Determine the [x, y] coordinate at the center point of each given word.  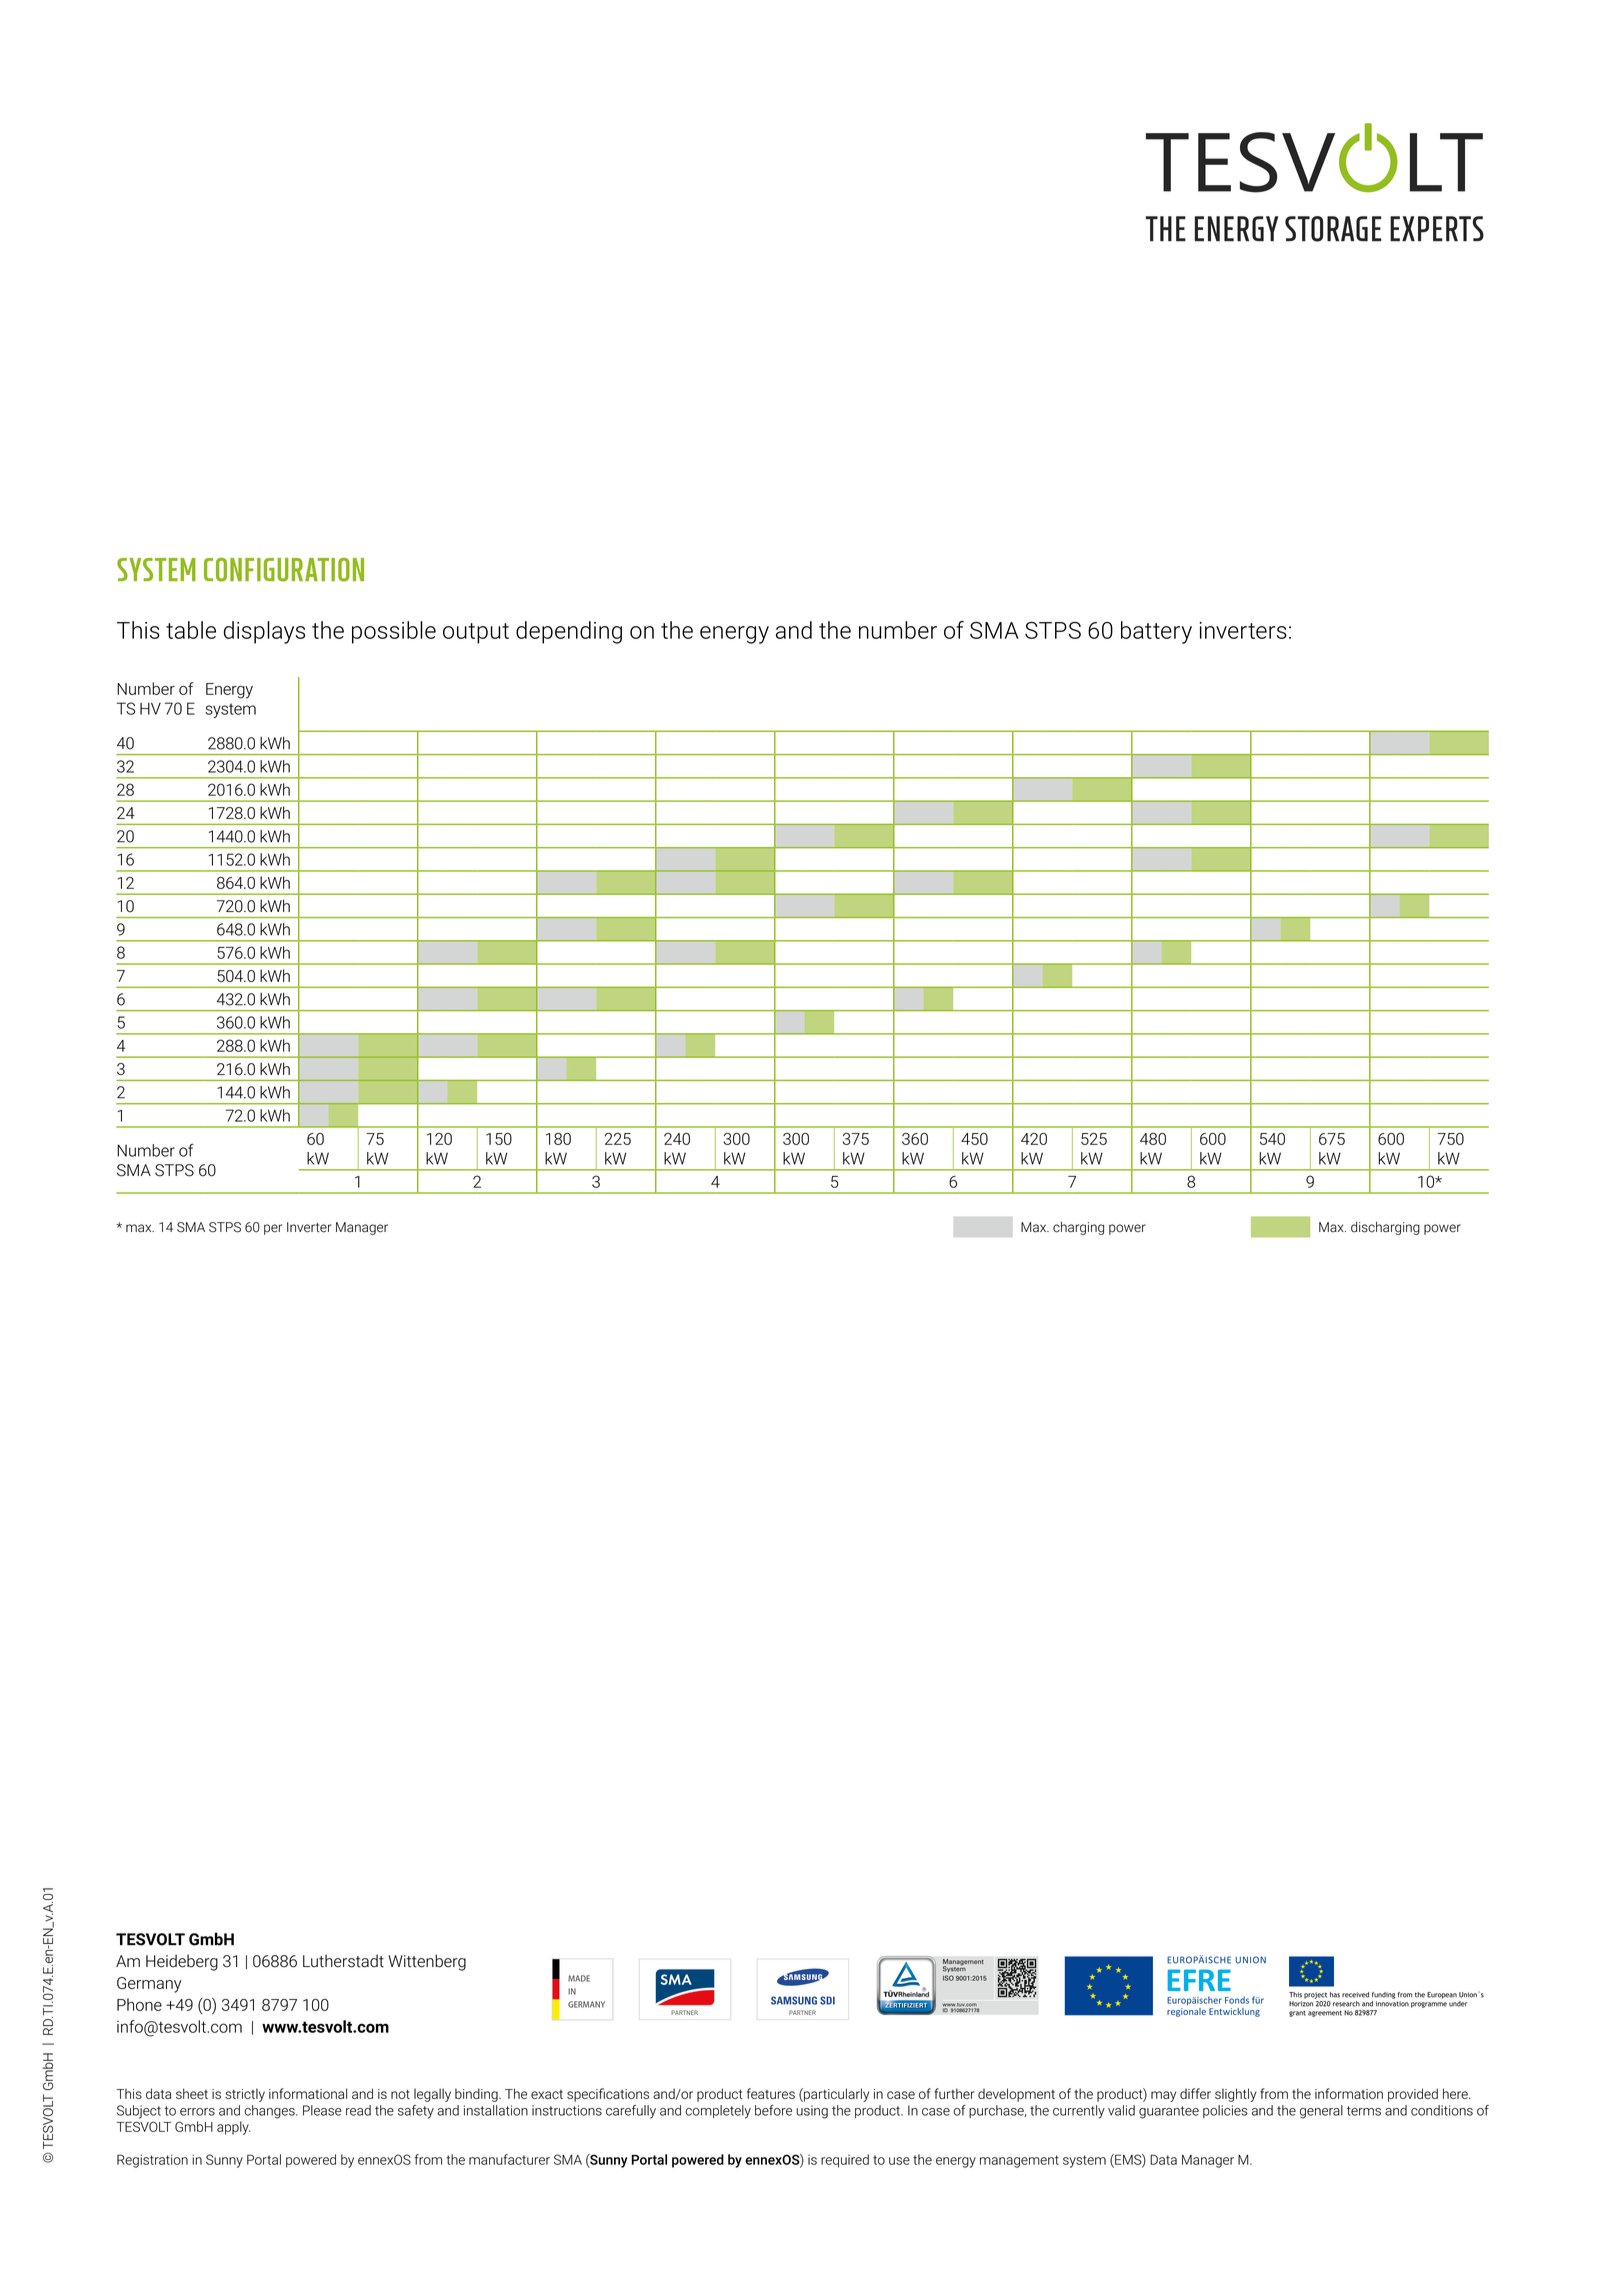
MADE [579, 1978]
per [273, 1229]
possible [394, 632]
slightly [1236, 2095]
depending [569, 632]
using [812, 2112]
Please [322, 2110]
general [1321, 2112]
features [771, 2093]
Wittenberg [427, 1962]
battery [1156, 632]
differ [1195, 2093]
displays [264, 632]
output [476, 633]
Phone [139, 2004]
